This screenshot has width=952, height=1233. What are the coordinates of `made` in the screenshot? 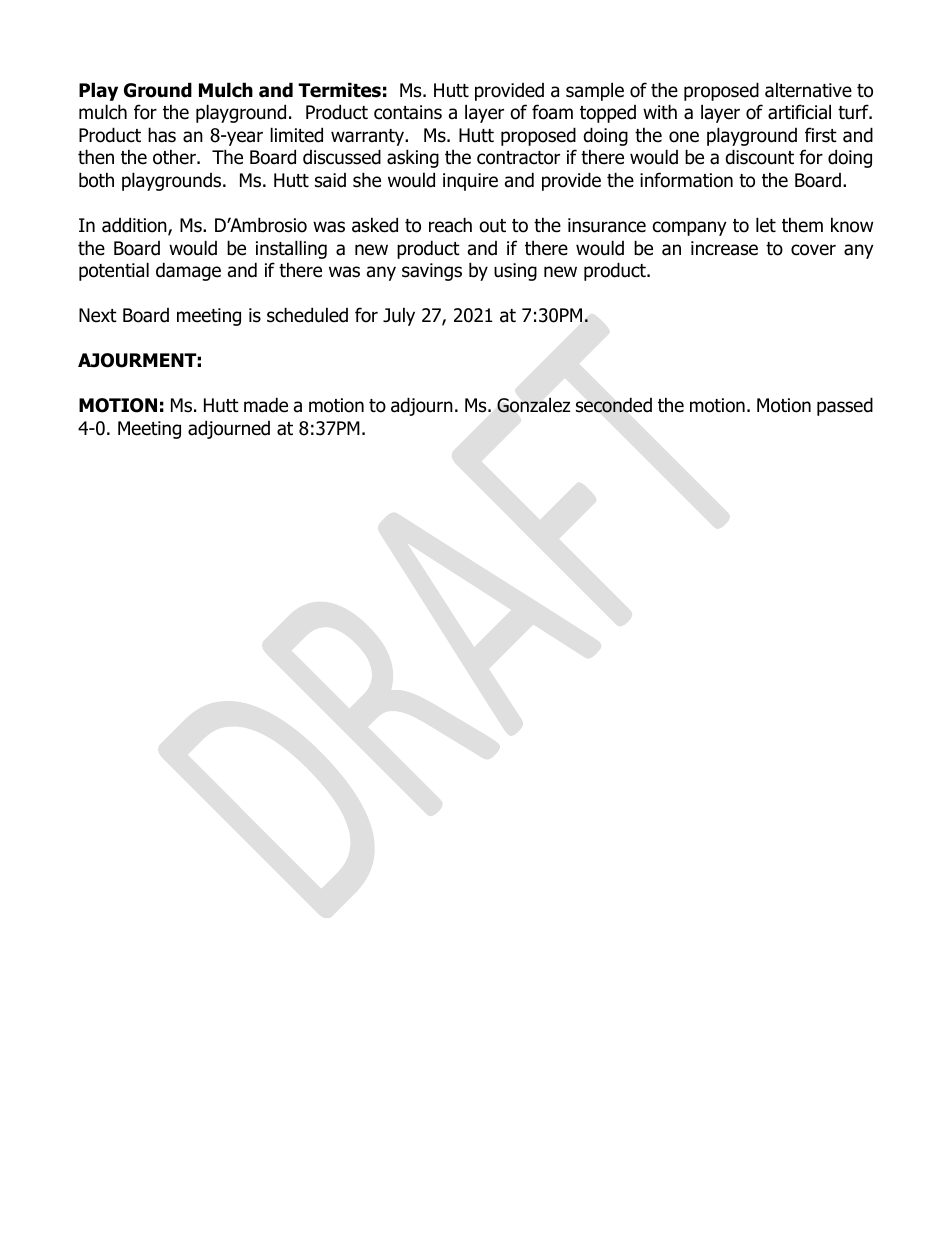 It's located at (266, 405).
